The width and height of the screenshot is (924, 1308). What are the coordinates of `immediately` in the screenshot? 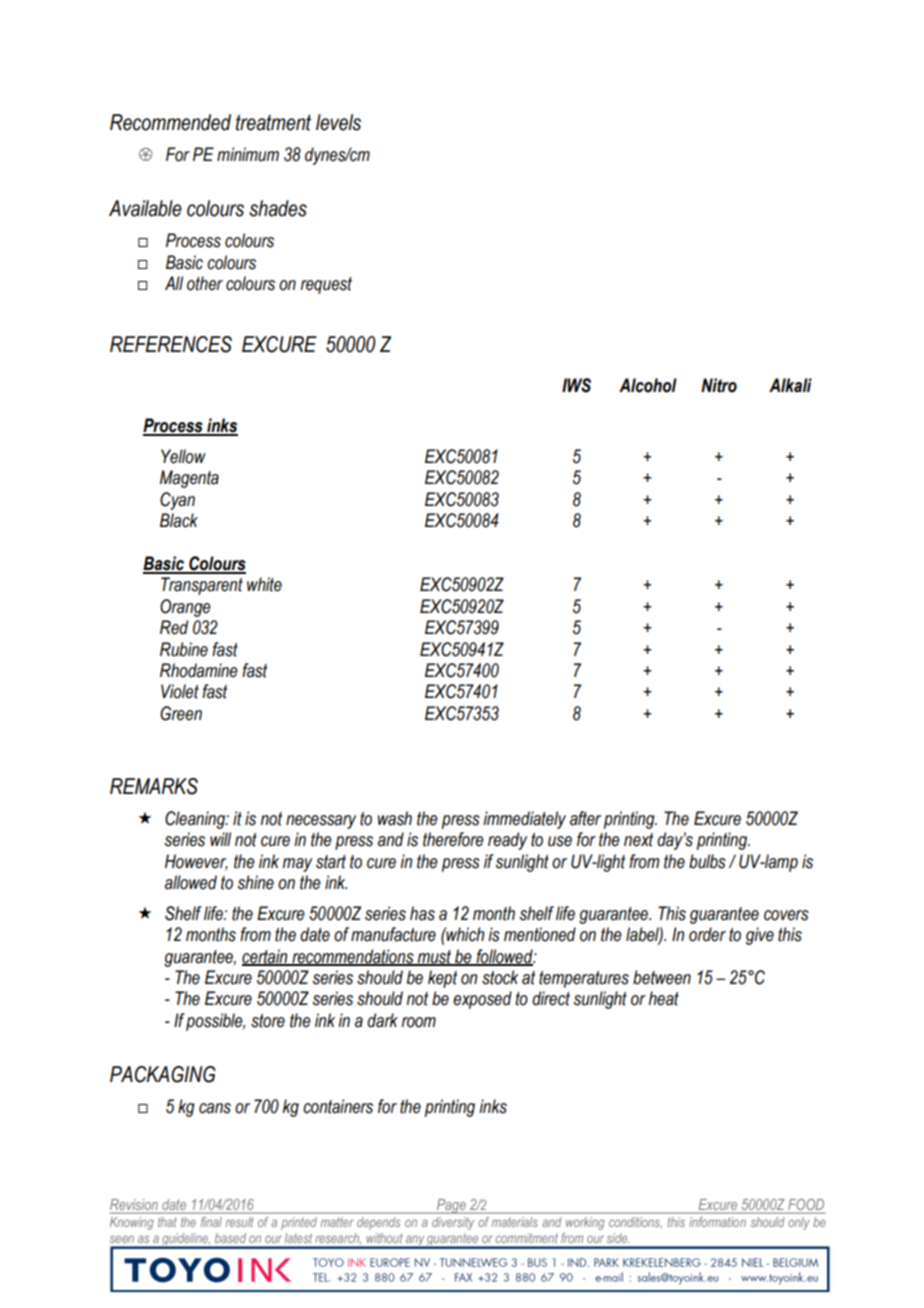 It's located at (524, 820).
